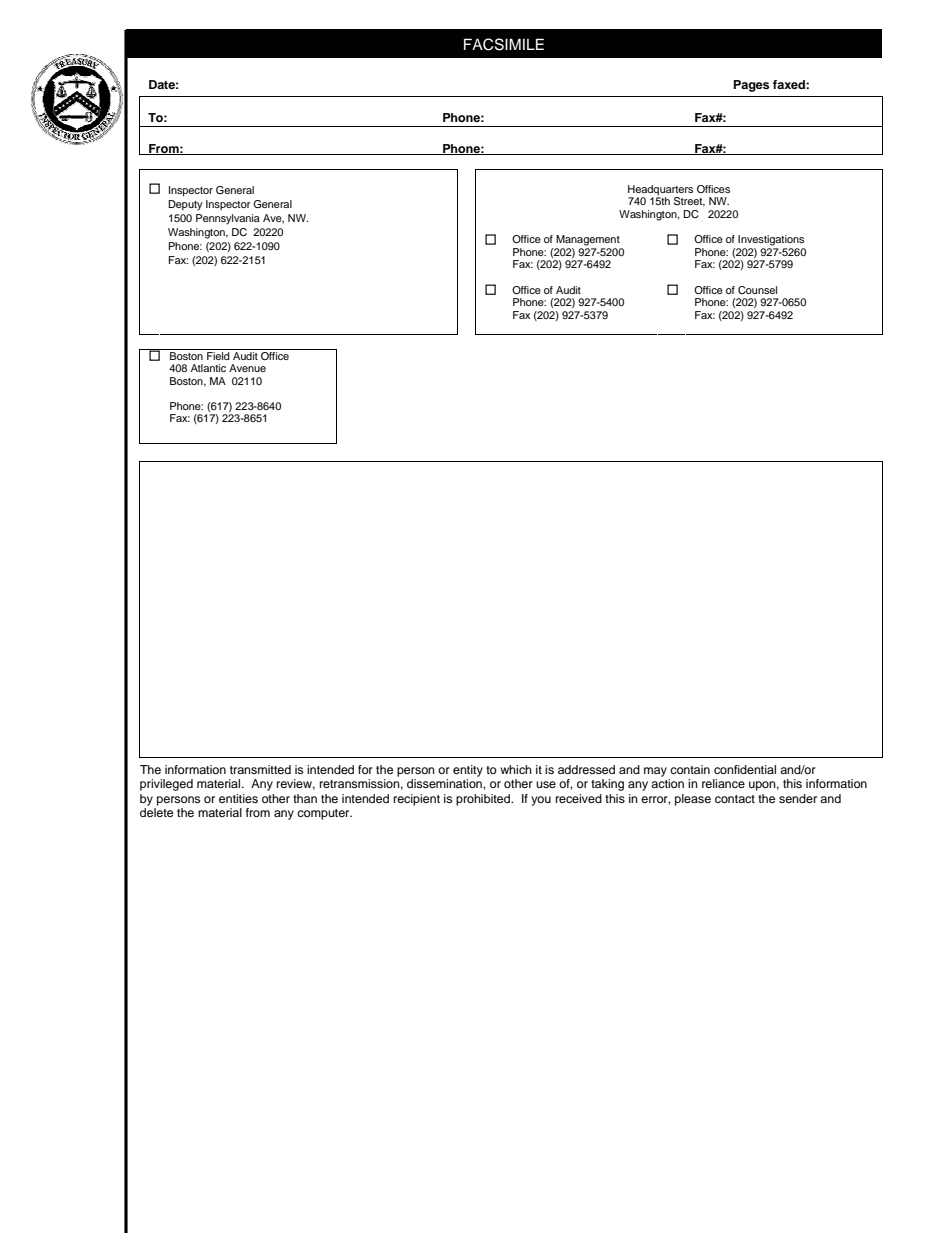 This screenshot has width=952, height=1233. I want to click on FACSIMILE, so click(504, 44).
